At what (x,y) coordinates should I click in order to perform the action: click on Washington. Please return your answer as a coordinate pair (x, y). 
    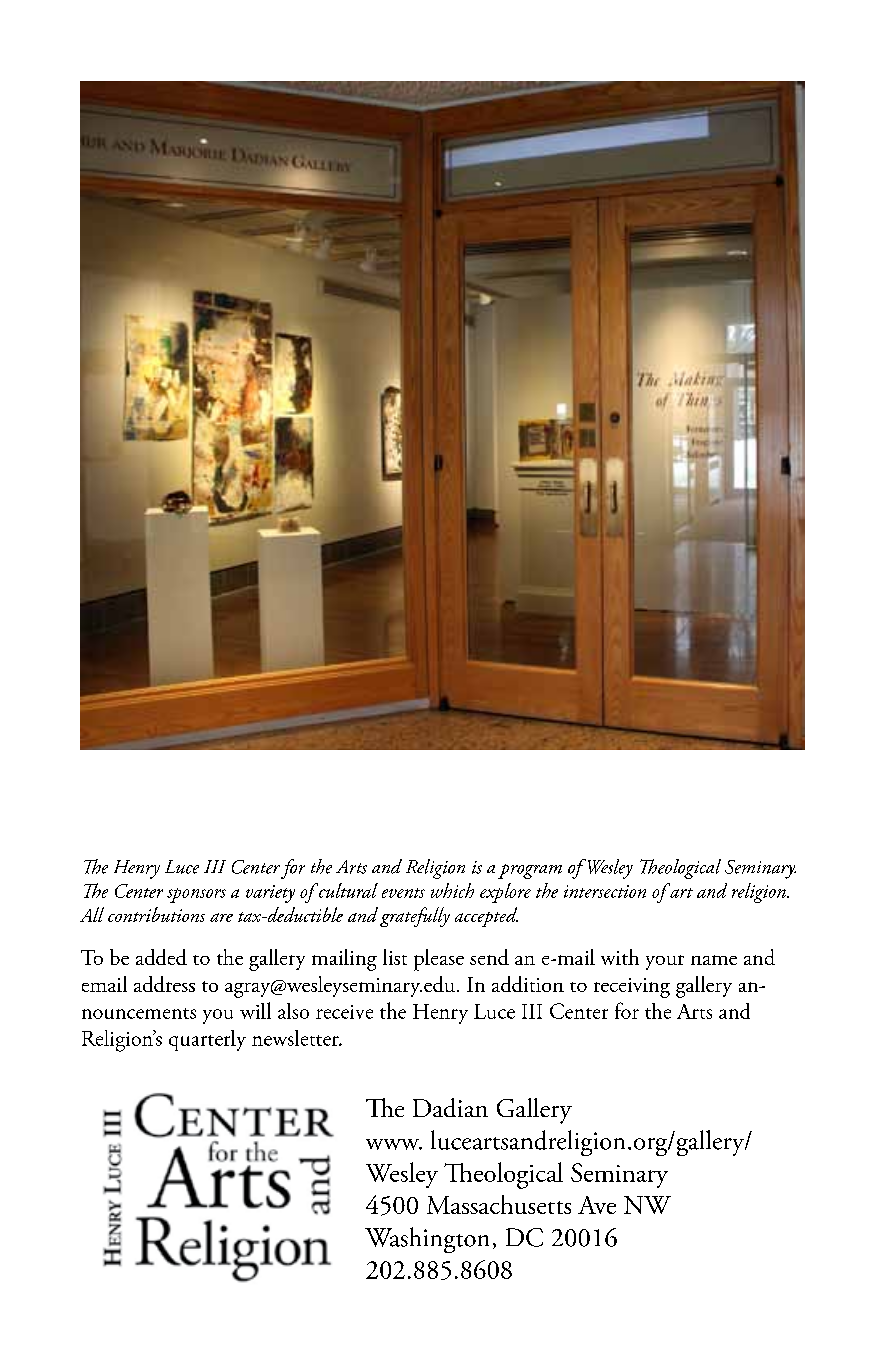
    Looking at the image, I should click on (427, 1240).
